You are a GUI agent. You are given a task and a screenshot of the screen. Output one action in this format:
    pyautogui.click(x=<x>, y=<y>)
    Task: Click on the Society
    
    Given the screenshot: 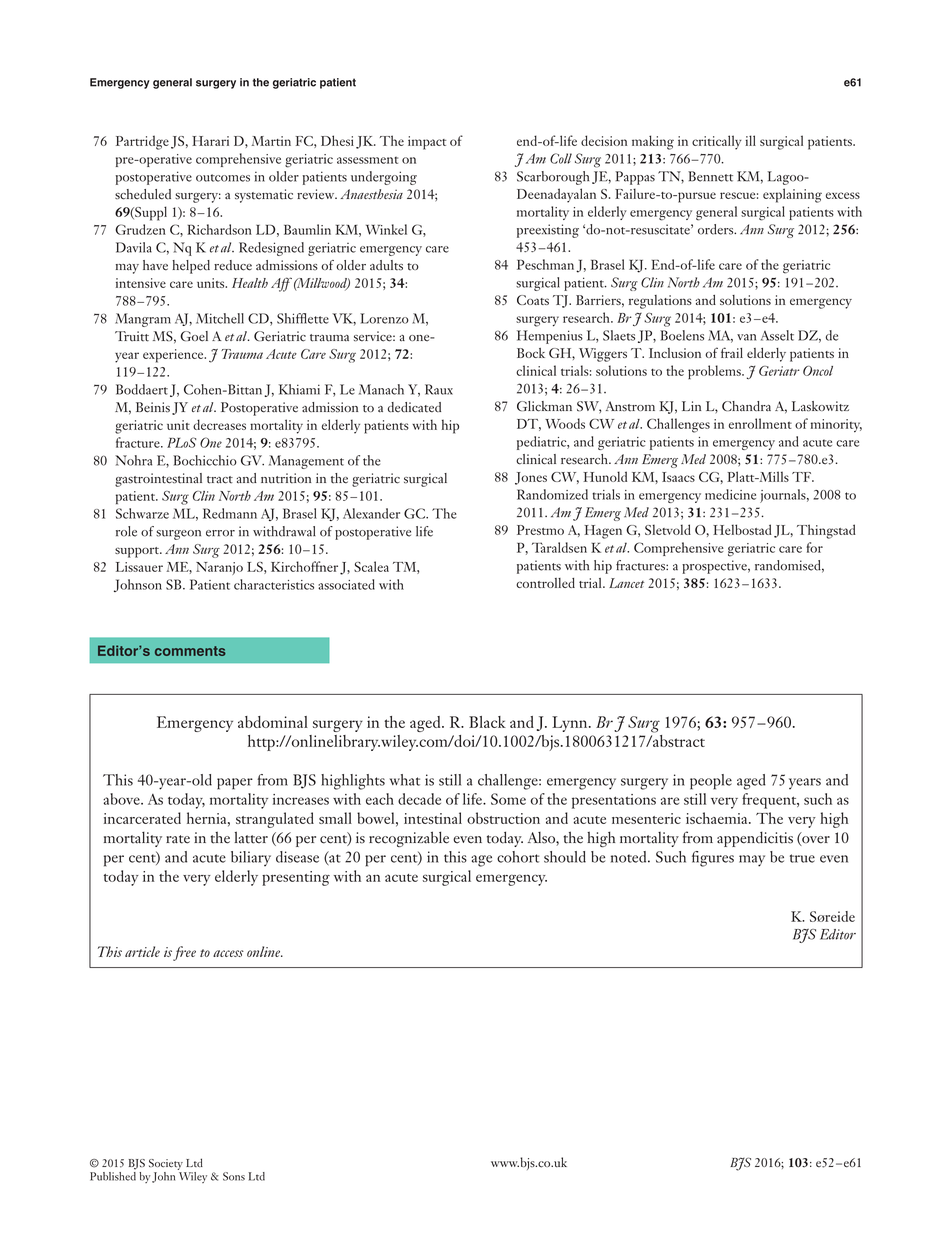 What is the action you would take?
    pyautogui.click(x=166, y=1164)
